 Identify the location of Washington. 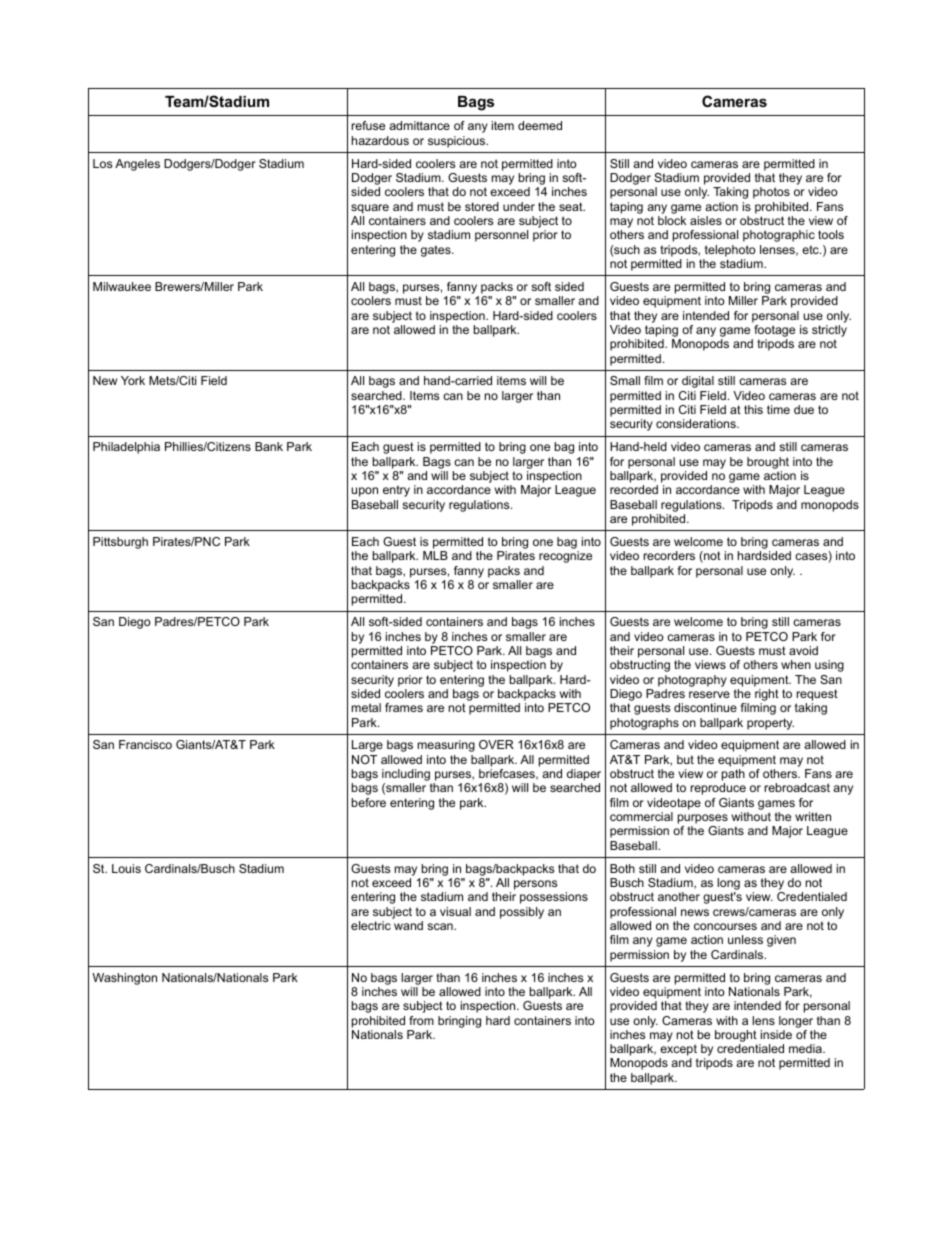
(124, 979).
